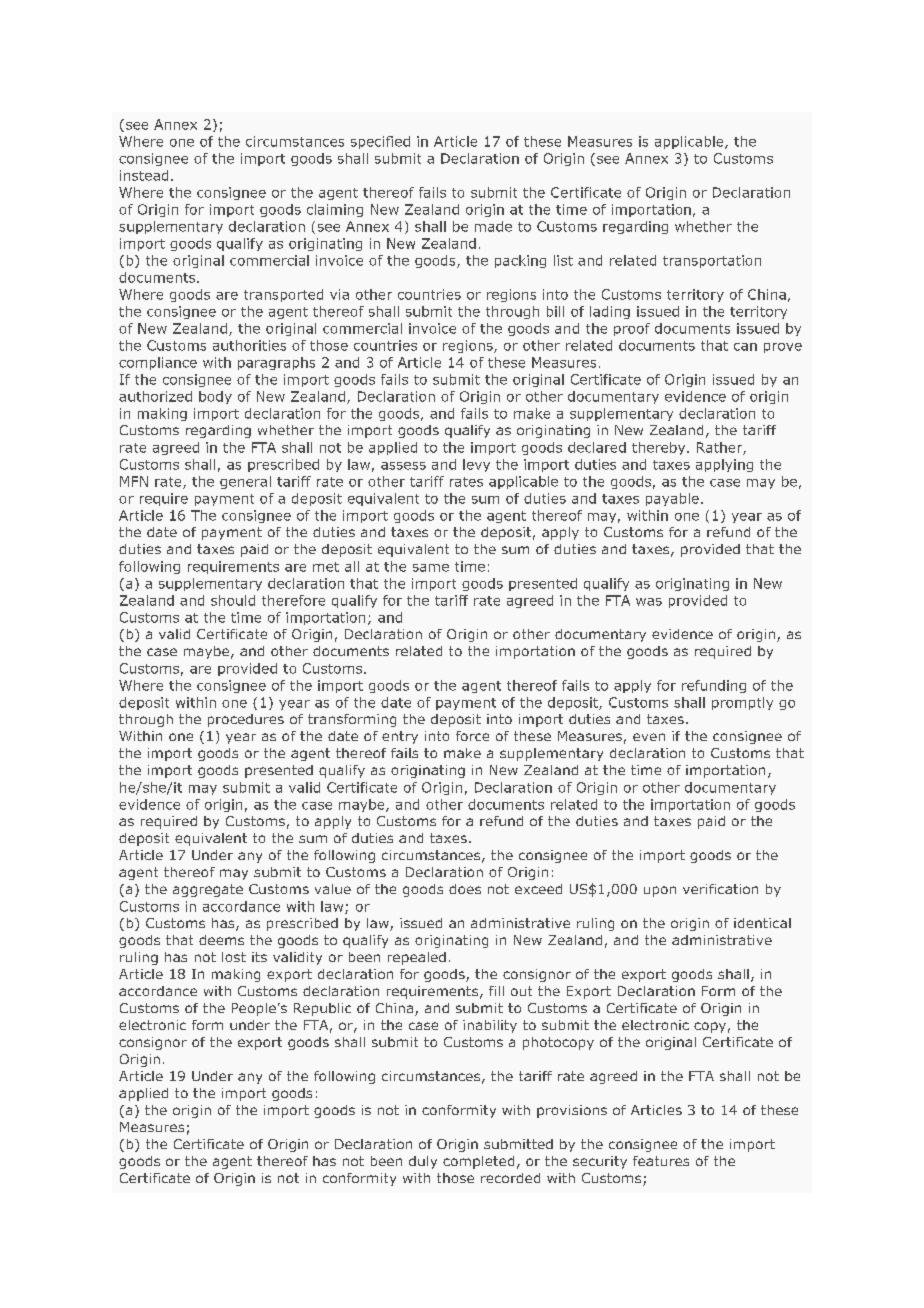 The height and width of the page is (1308, 924). I want to click on transportation, so click(712, 261).
